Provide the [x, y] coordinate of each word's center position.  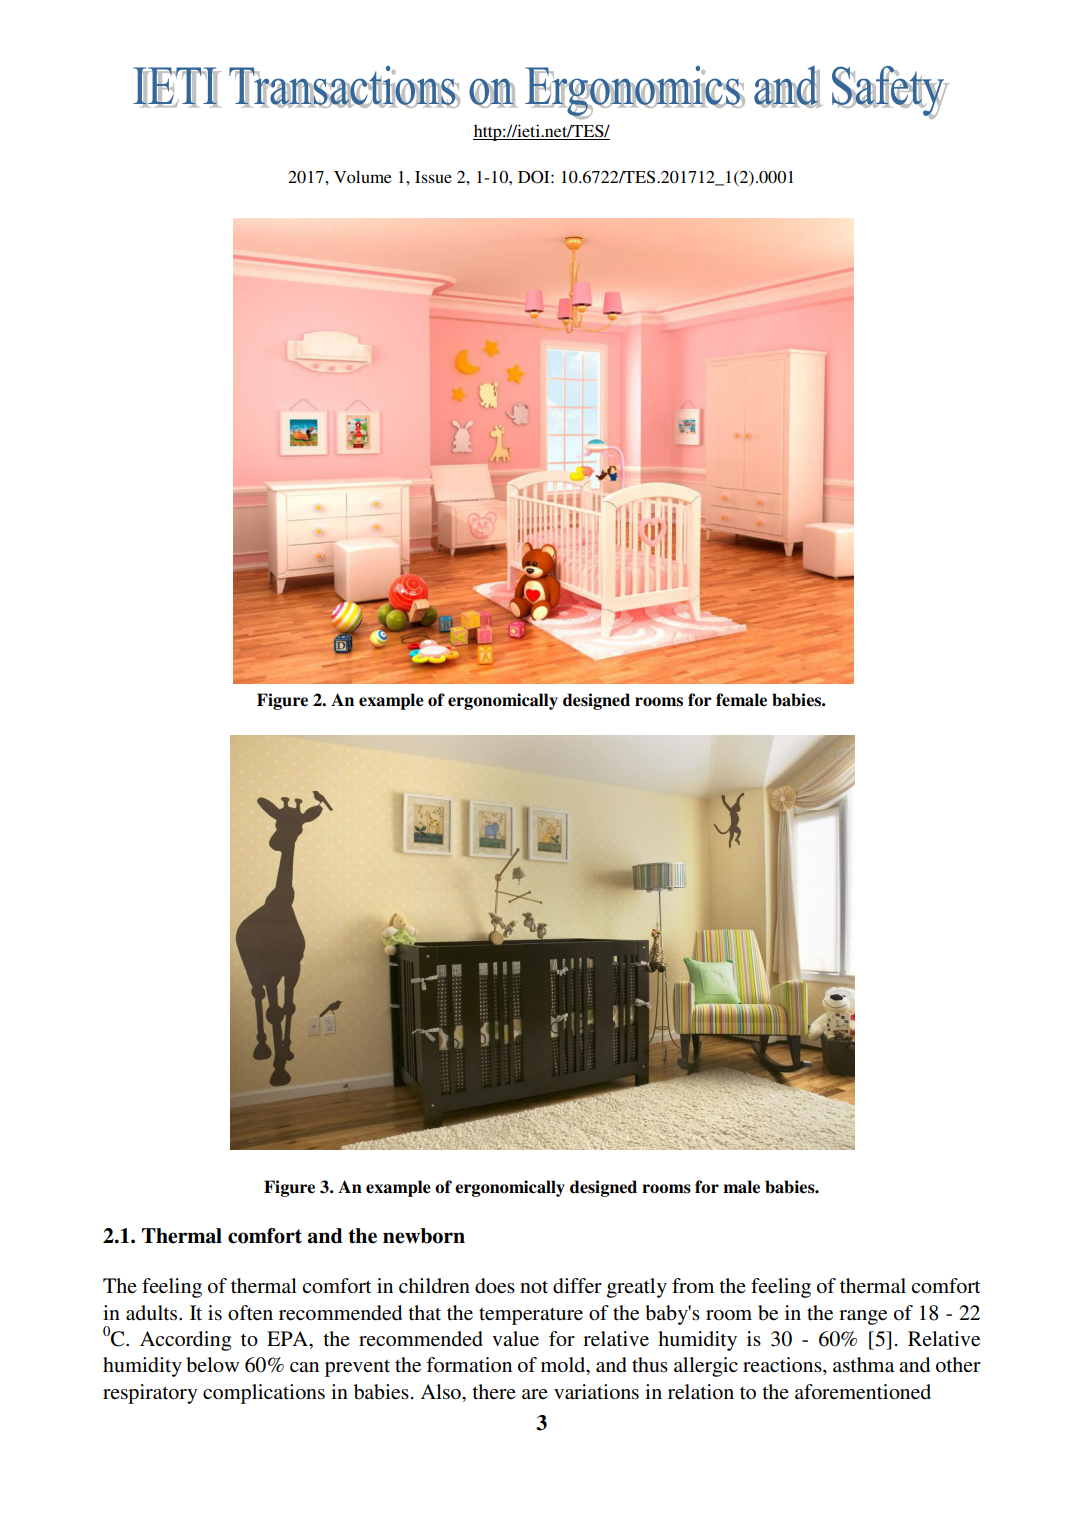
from [693, 1286]
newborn [424, 1236]
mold [564, 1366]
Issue [433, 177]
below [212, 1365]
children [434, 1285]
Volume [362, 176]
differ [577, 1286]
